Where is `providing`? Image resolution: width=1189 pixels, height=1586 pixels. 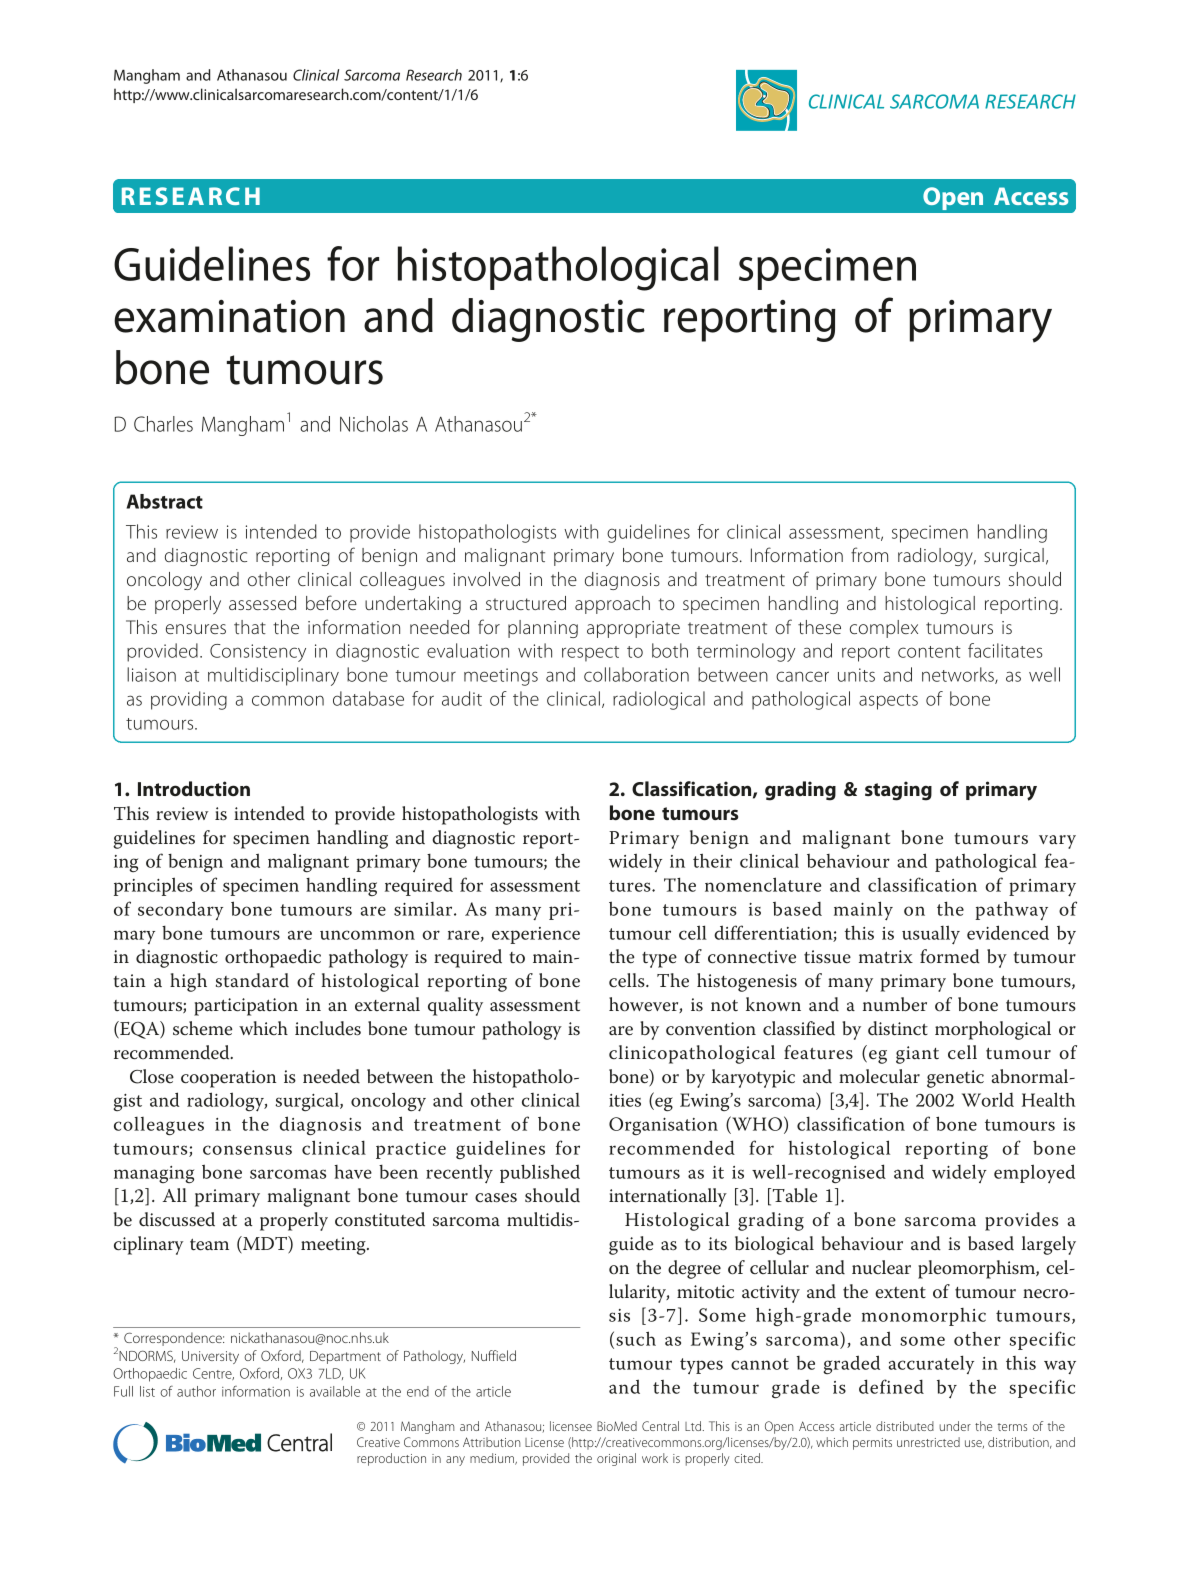 providing is located at coordinates (189, 700).
